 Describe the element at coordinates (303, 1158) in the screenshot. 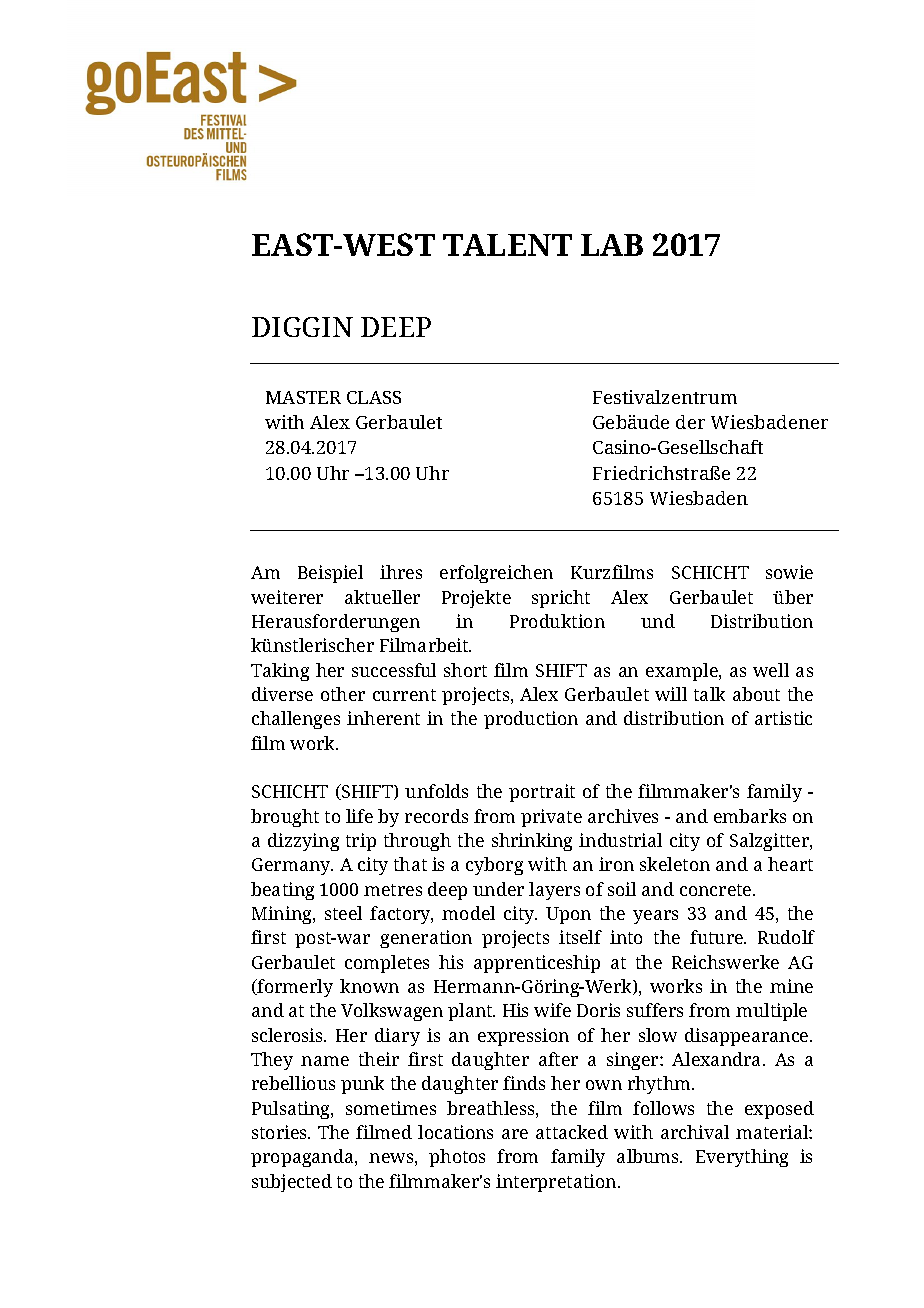

I see `propaganda` at that location.
